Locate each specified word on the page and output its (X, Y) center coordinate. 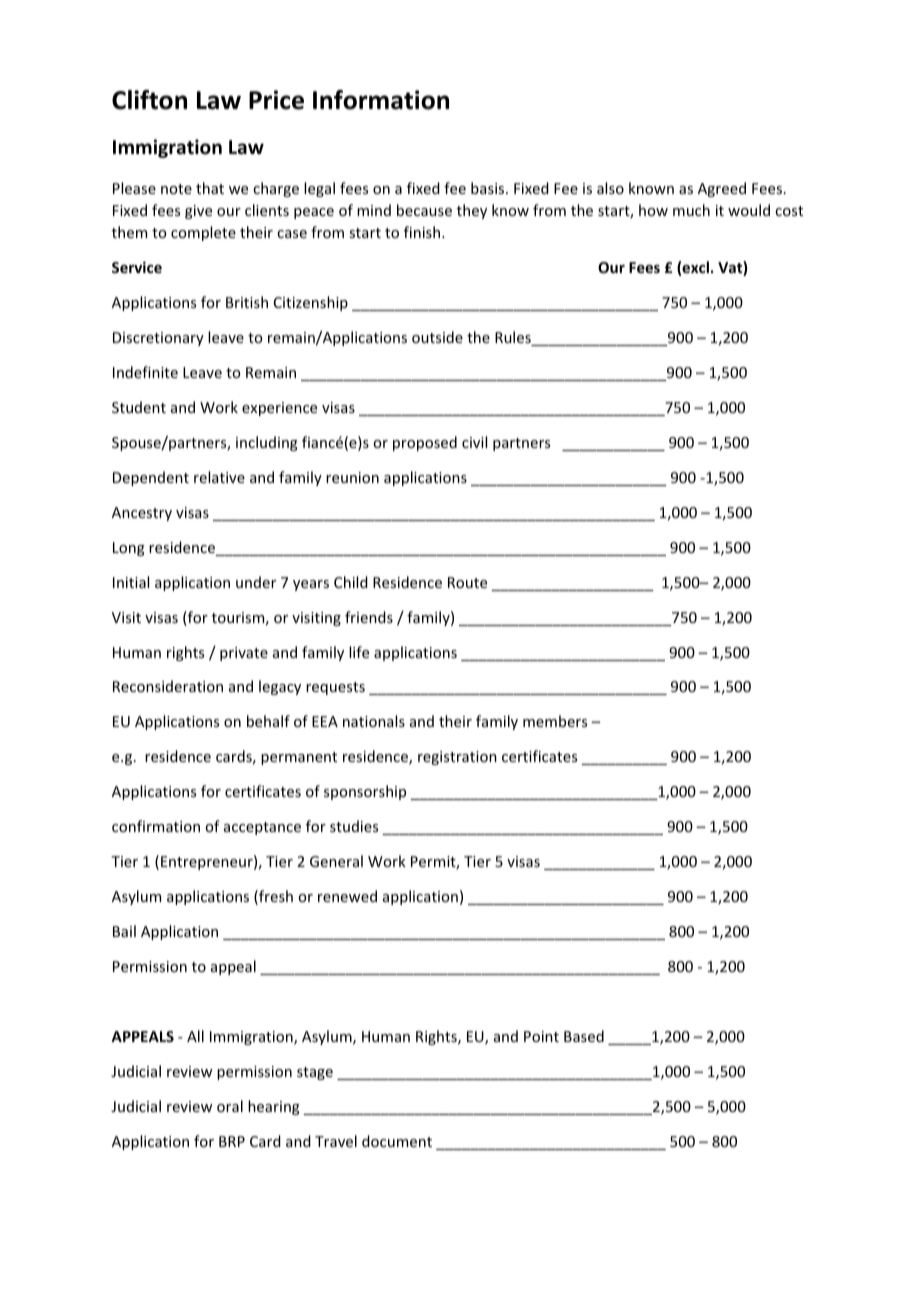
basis (489, 188)
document (397, 1141)
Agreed (722, 189)
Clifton (149, 100)
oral (230, 1106)
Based (584, 1036)
